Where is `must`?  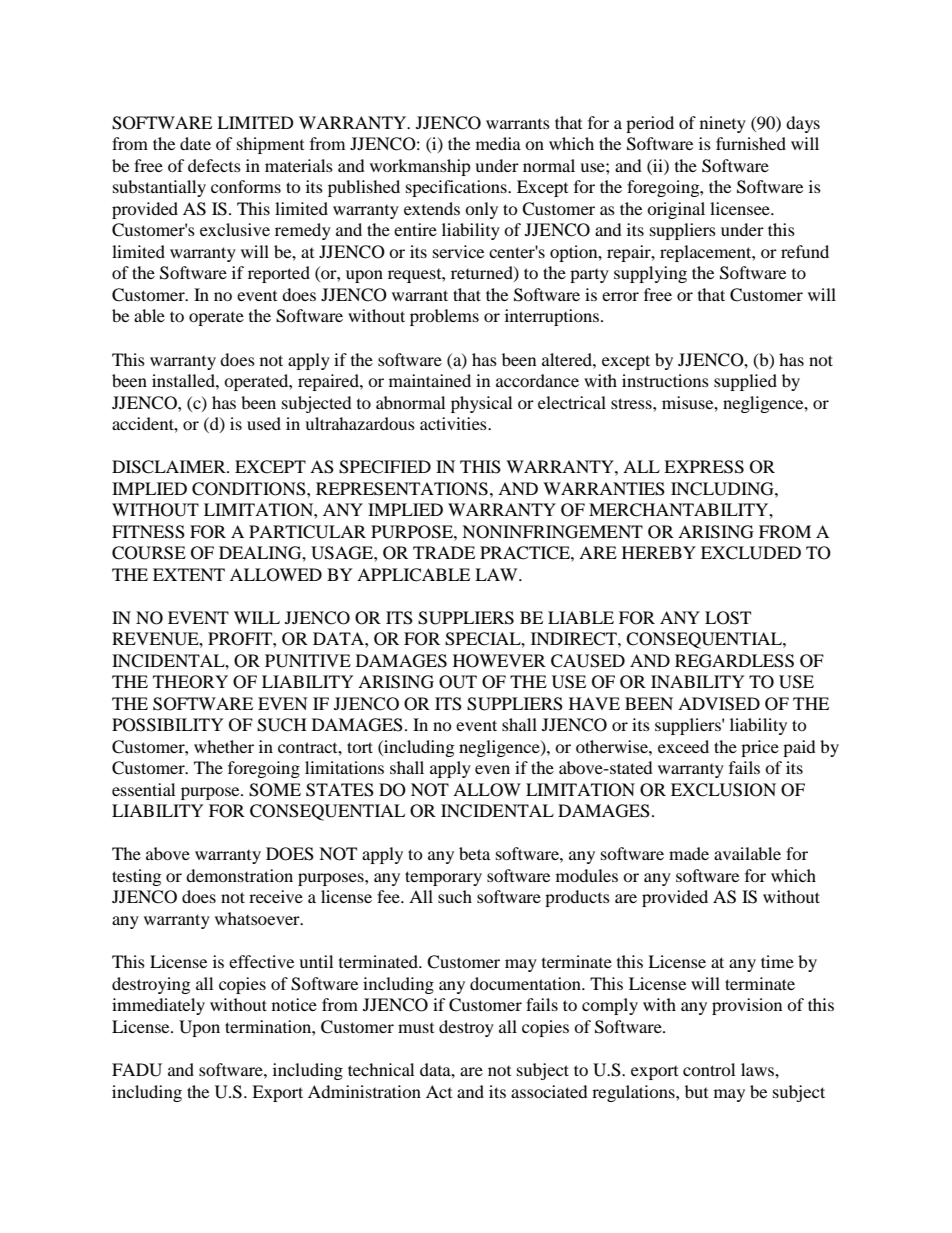
must is located at coordinates (416, 1028).
